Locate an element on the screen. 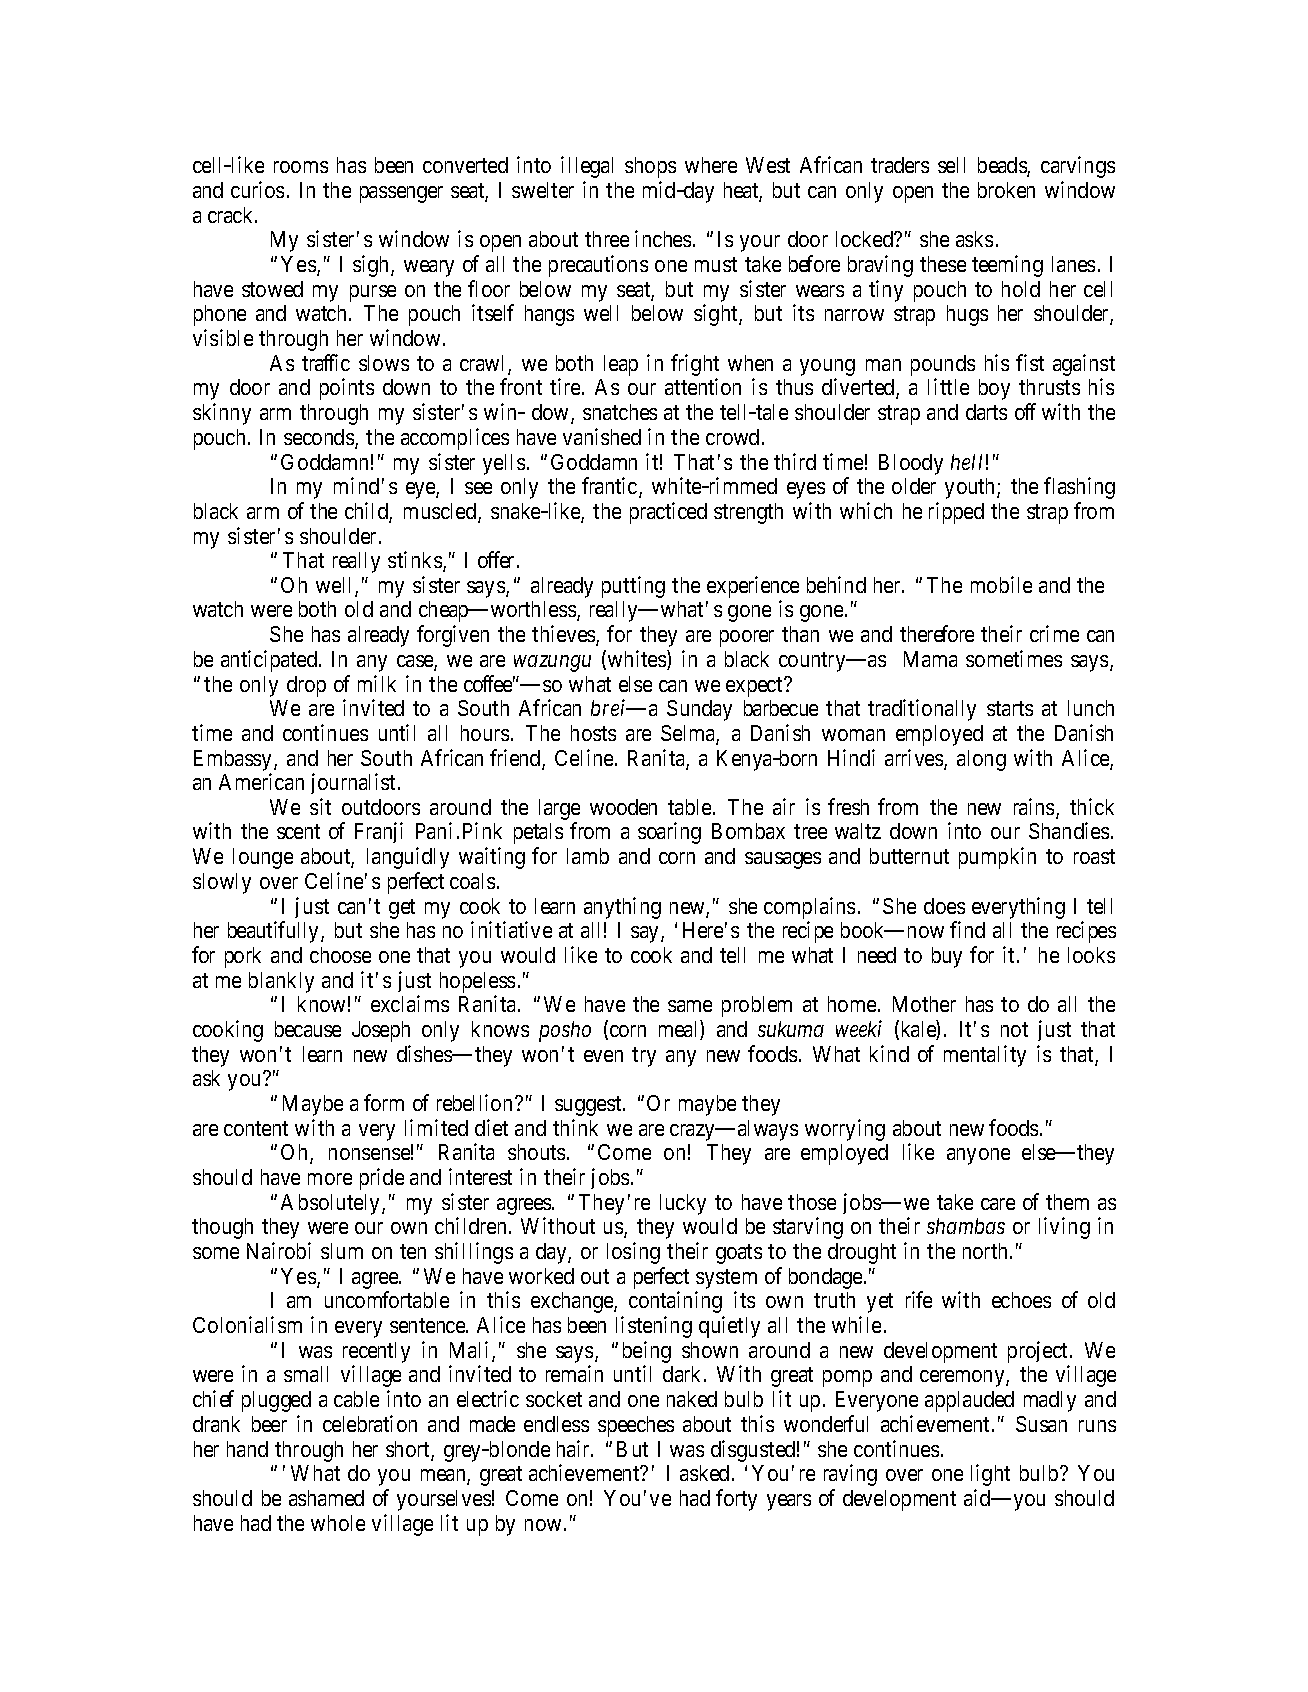  inches is located at coordinates (663, 238).
